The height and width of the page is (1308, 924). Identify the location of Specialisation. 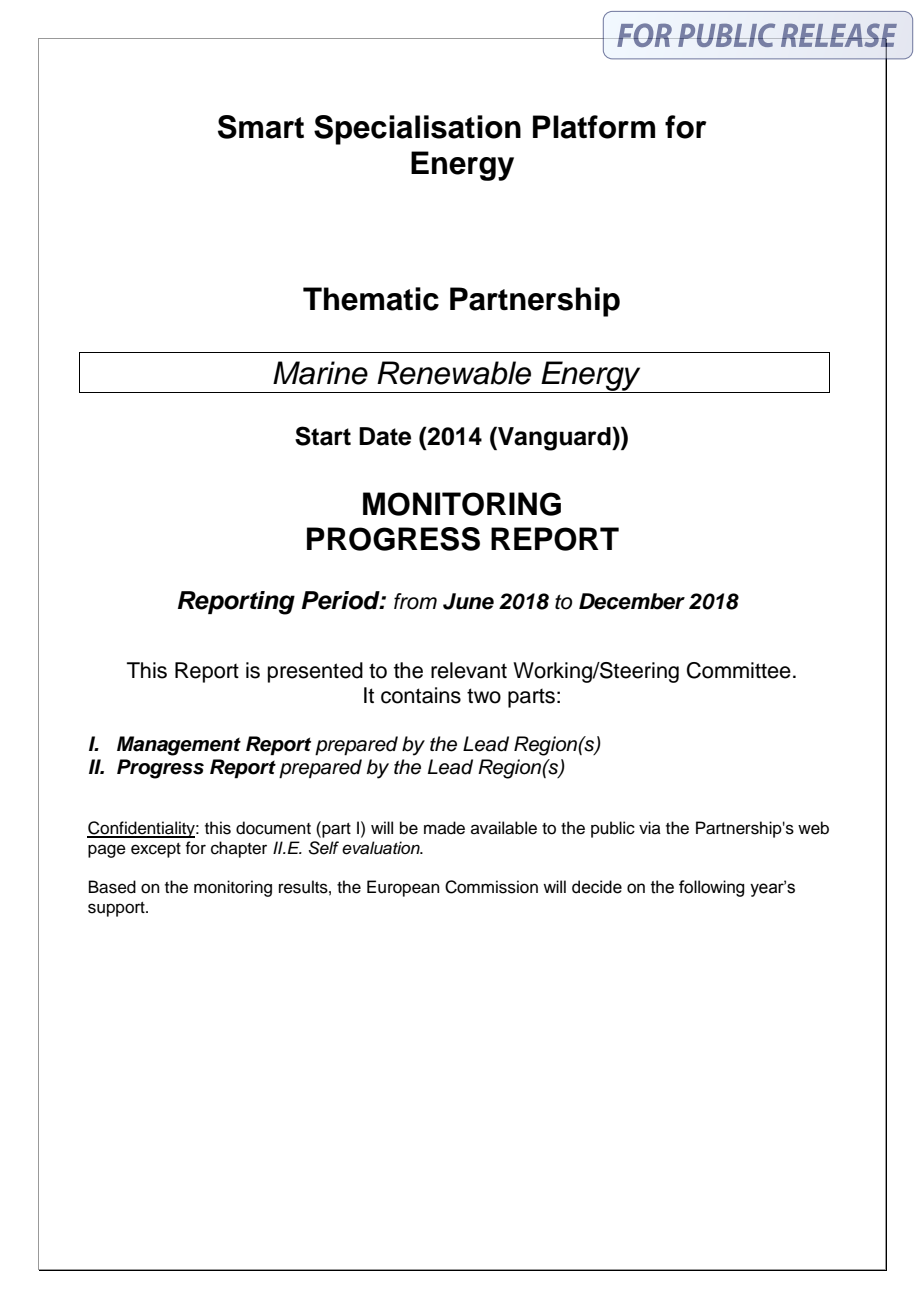
(417, 130).
